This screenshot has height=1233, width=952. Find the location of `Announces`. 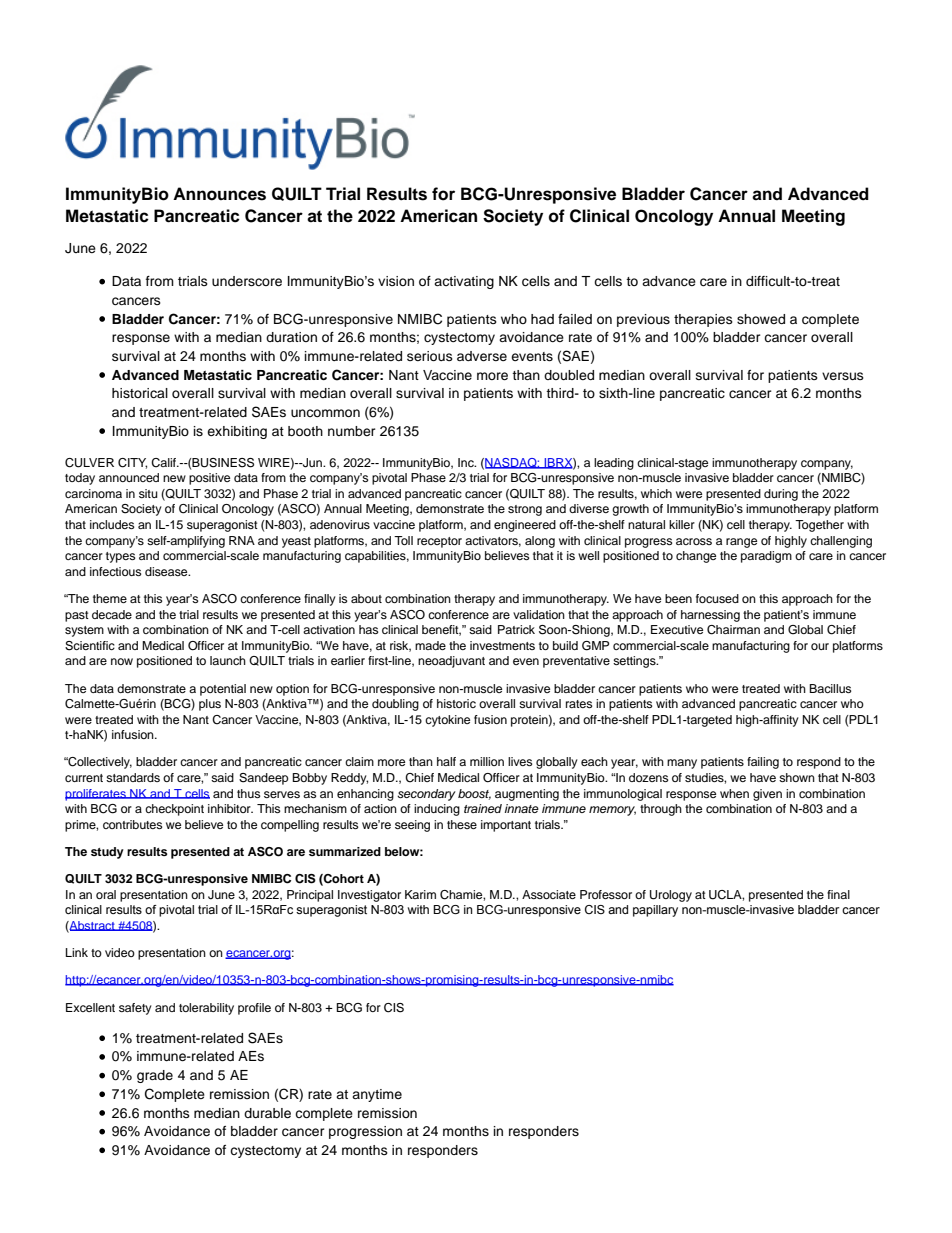

Announces is located at coordinates (219, 194).
